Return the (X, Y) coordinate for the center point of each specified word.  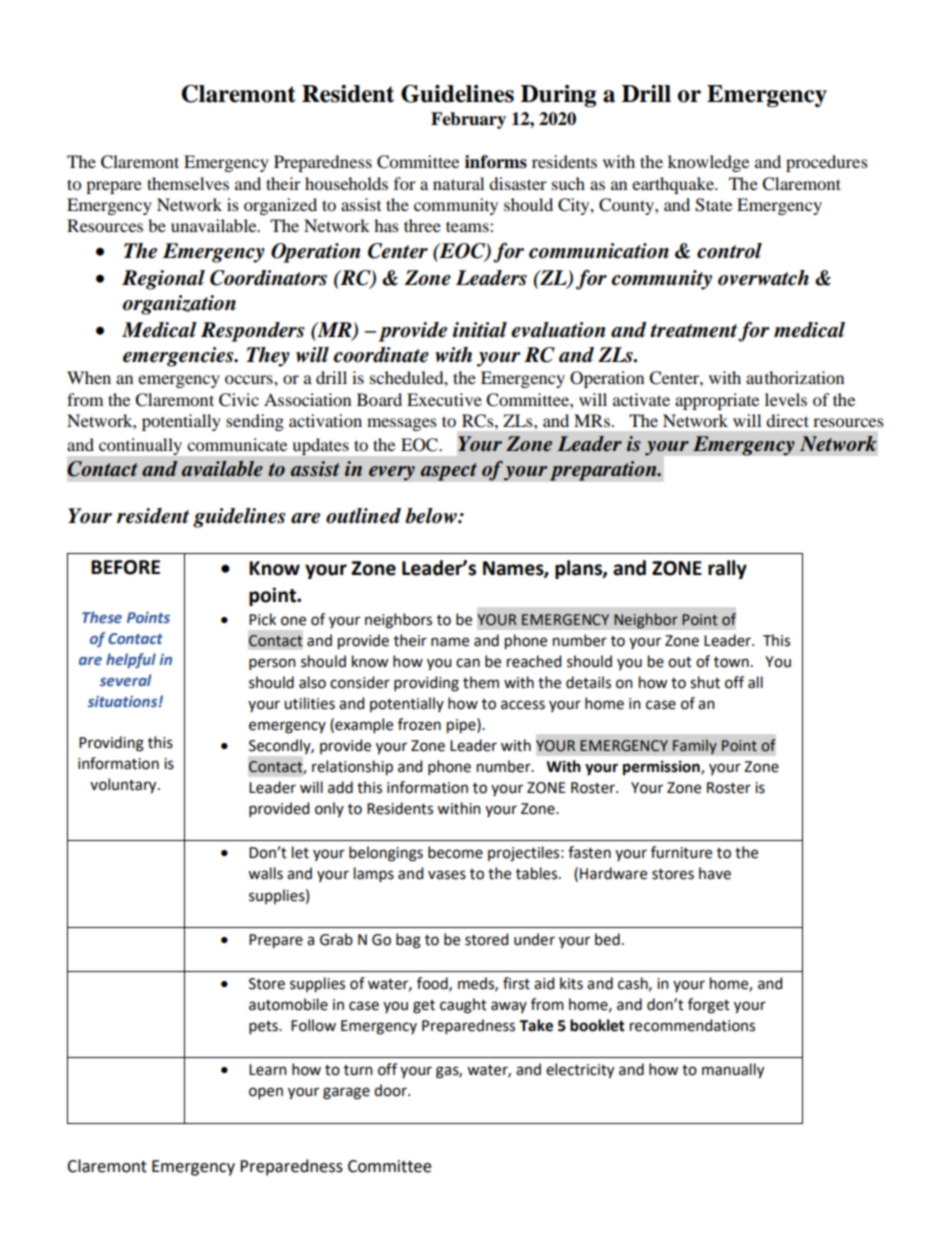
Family (695, 747)
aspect (448, 472)
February (468, 120)
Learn (268, 1070)
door (391, 1090)
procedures (827, 163)
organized (280, 206)
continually (140, 446)
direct (787, 420)
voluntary (124, 786)
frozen (419, 724)
